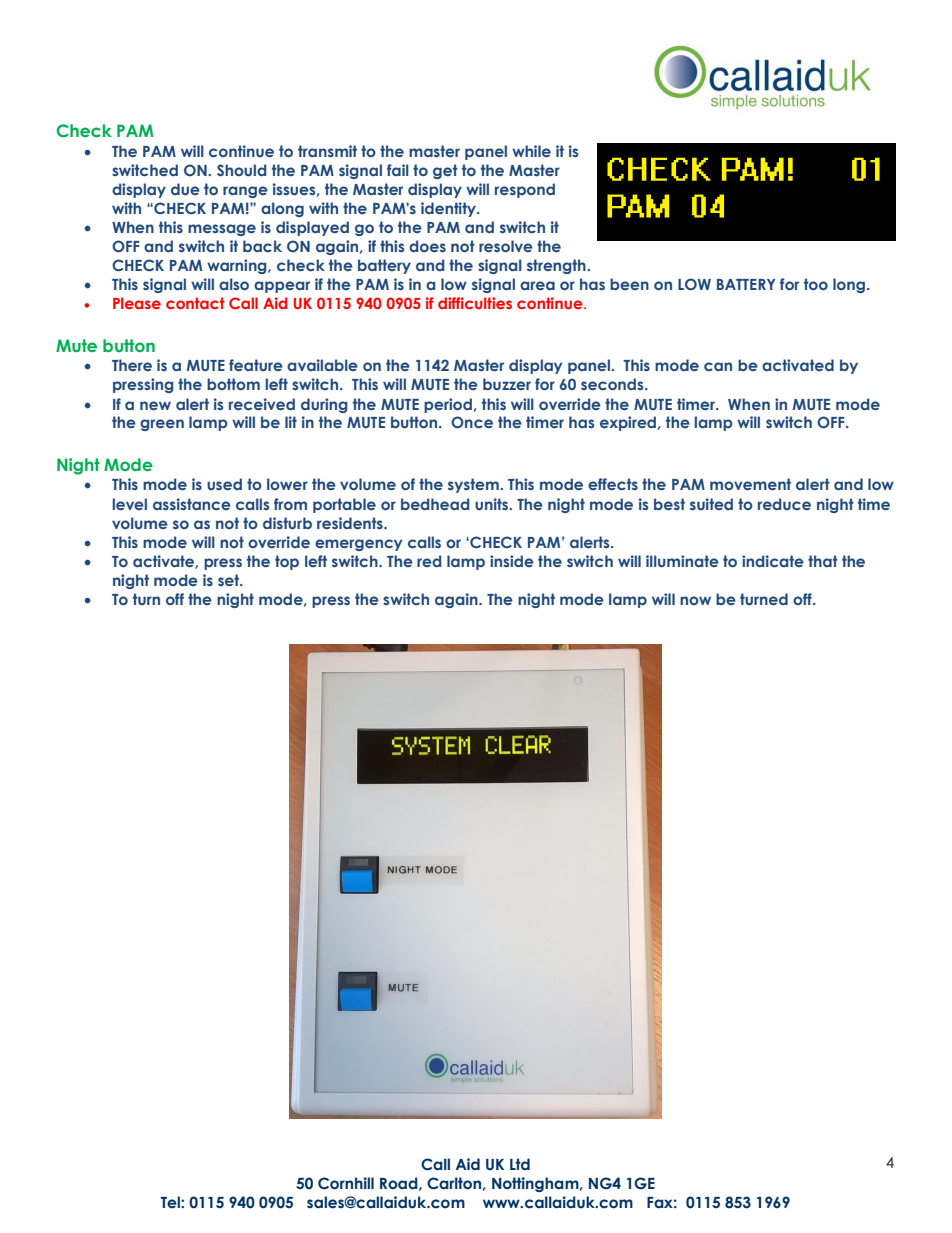 This page has height=1233, width=952. What do you see at coordinates (287, 562) in the page?
I see `top` at bounding box center [287, 562].
